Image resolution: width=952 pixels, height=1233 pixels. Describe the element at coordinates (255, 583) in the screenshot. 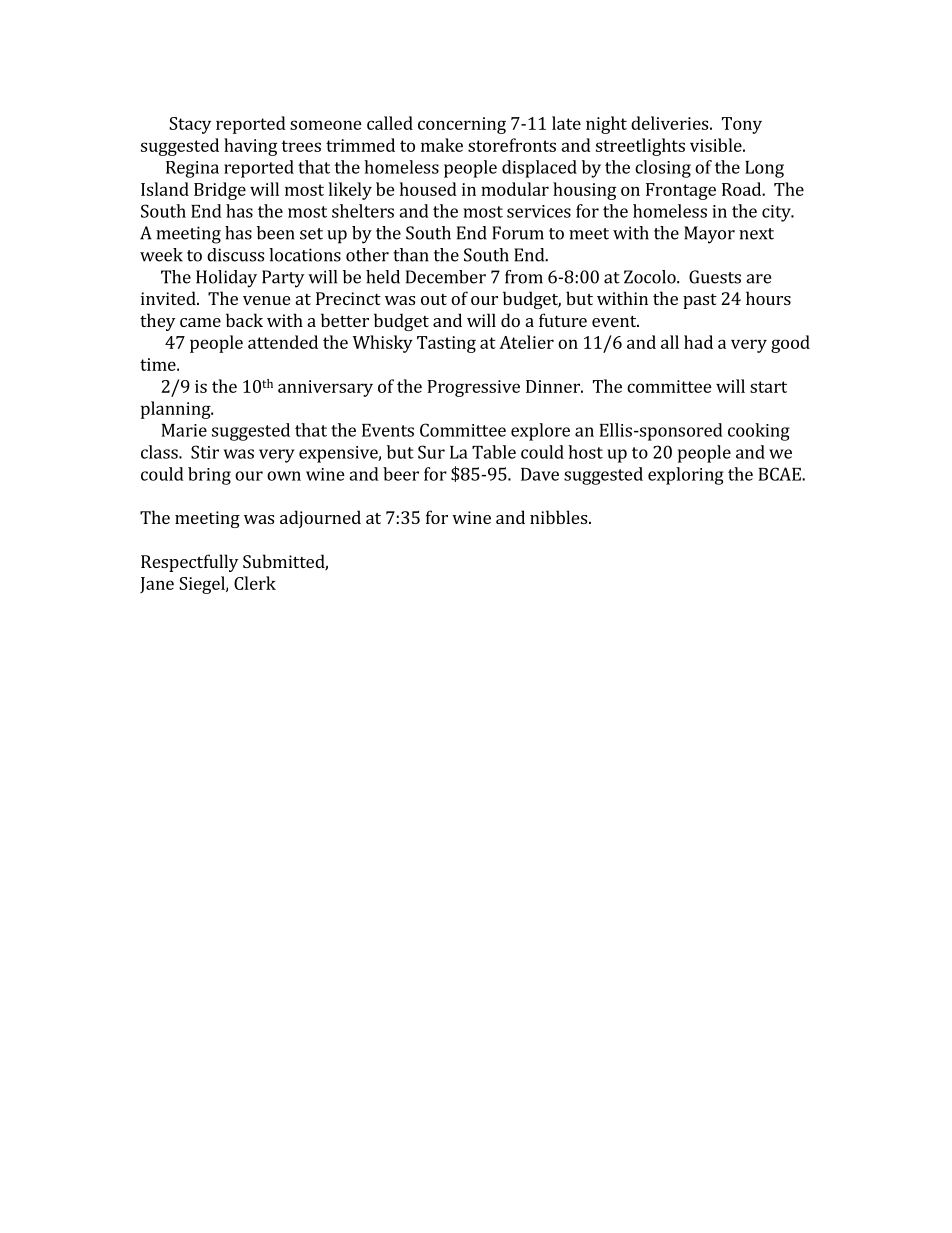

I see `Clerk` at that location.
